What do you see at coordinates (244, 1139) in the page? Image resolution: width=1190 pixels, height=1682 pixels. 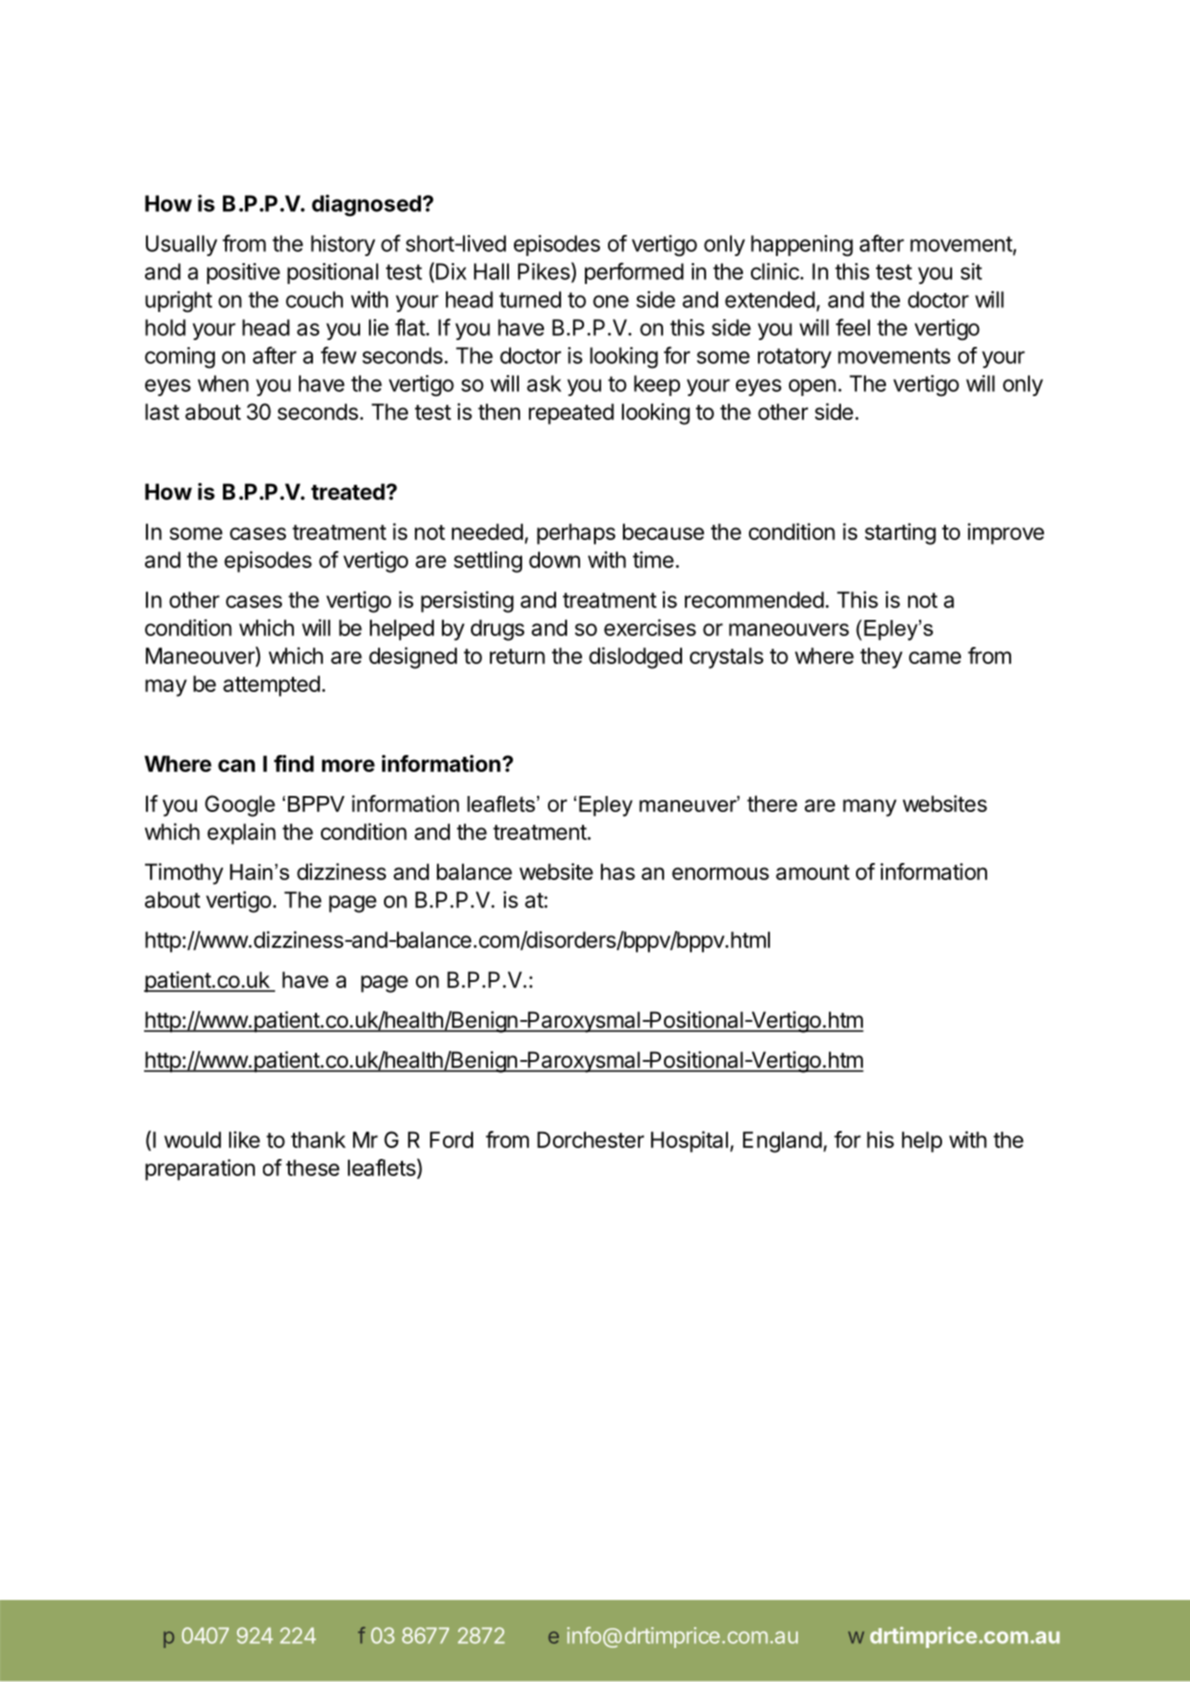 I see `like` at bounding box center [244, 1139].
